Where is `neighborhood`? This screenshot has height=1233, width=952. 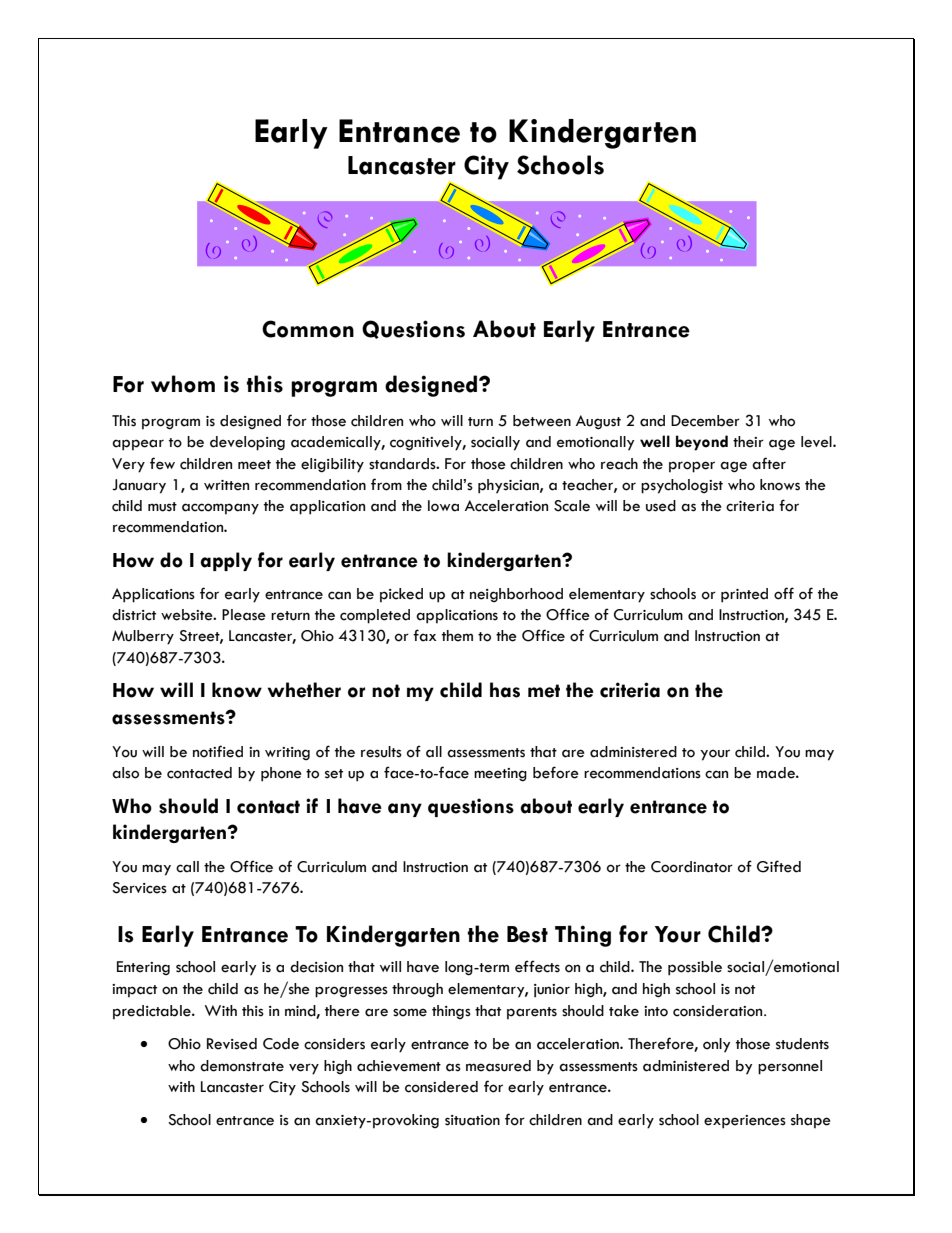 neighborhood is located at coordinates (516, 595).
